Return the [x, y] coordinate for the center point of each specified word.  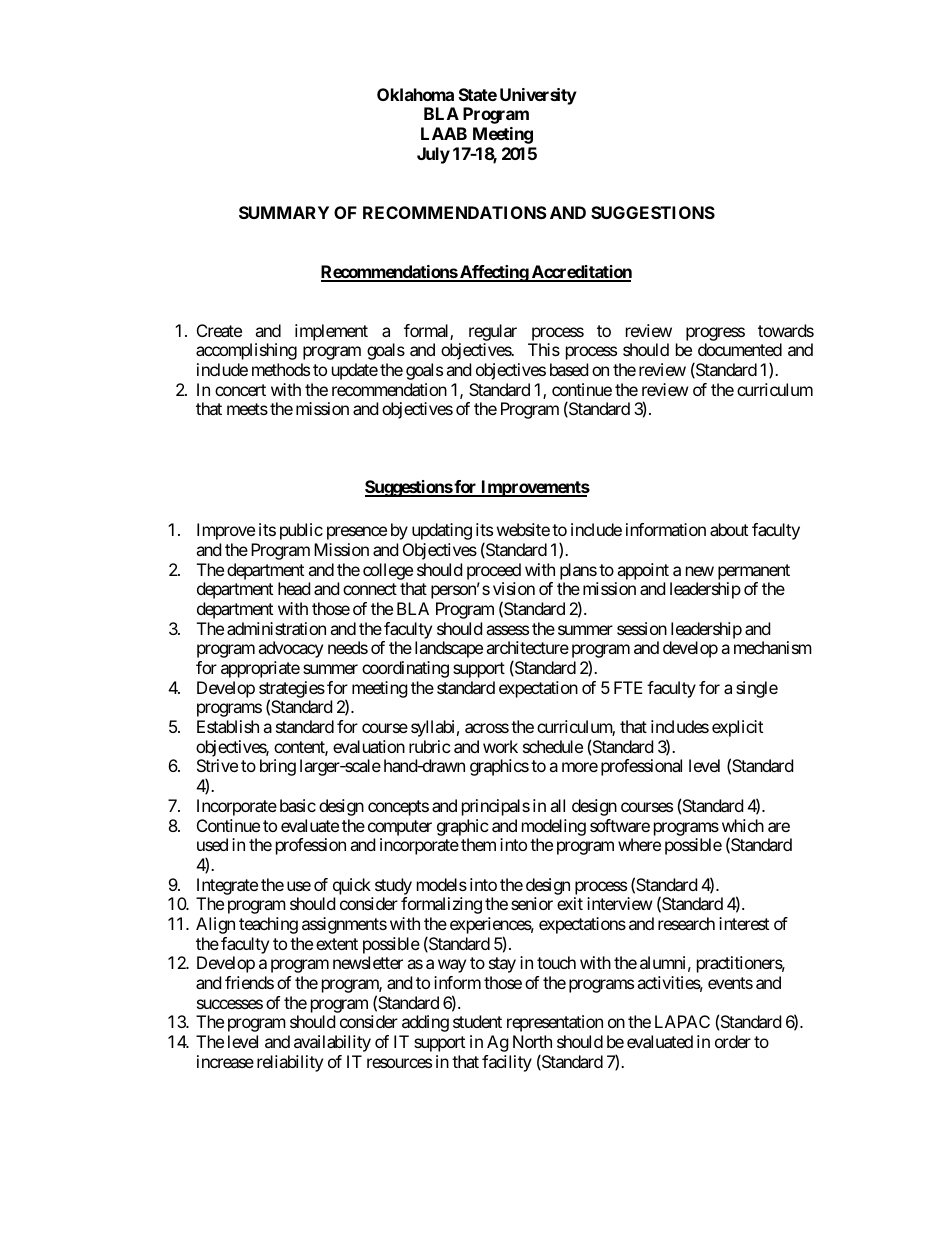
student [477, 1021]
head [294, 588]
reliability [290, 1063]
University [538, 96]
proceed [494, 571]
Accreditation [580, 273]
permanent [754, 572]
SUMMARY [284, 212]
